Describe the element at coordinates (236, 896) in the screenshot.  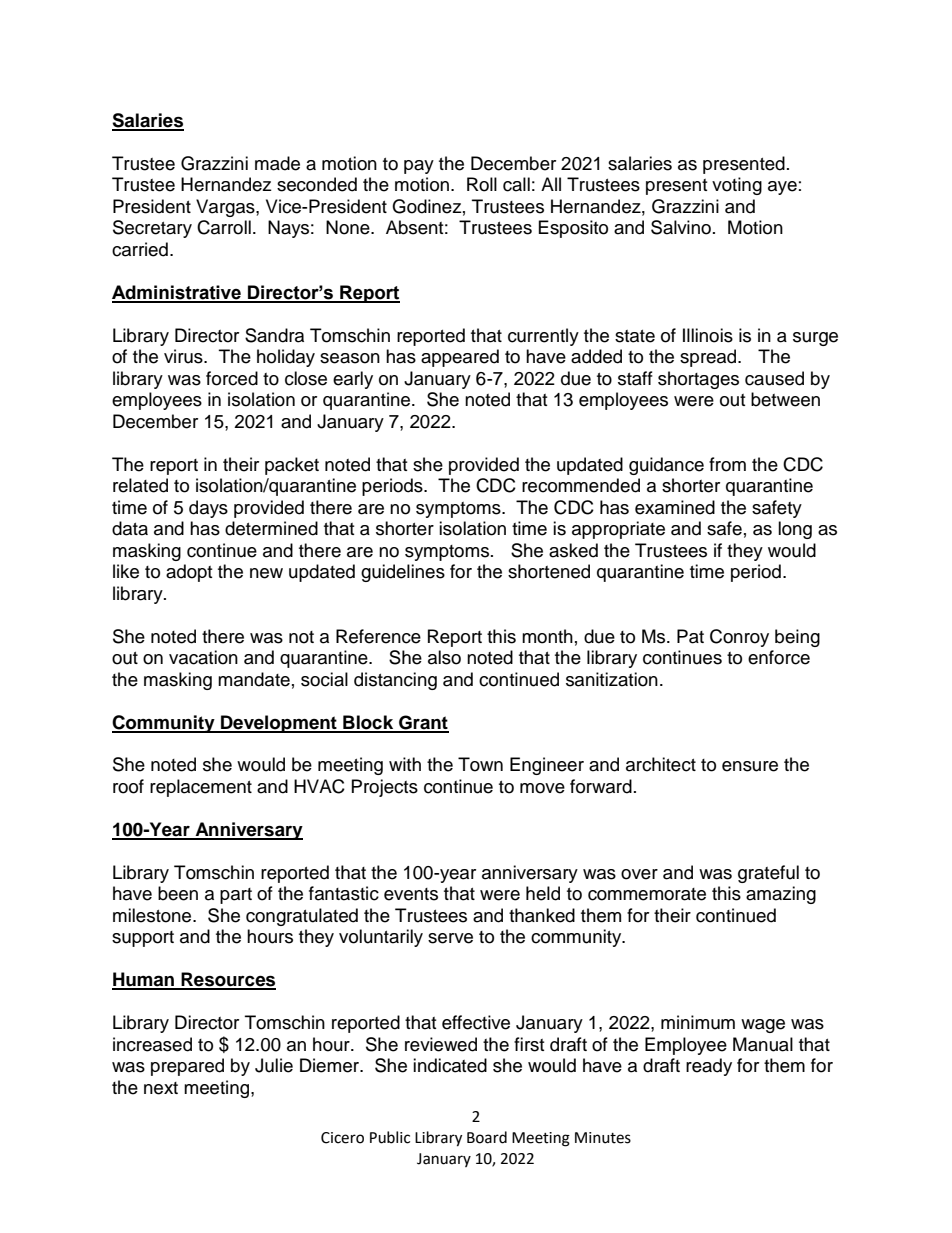
I see `part` at that location.
